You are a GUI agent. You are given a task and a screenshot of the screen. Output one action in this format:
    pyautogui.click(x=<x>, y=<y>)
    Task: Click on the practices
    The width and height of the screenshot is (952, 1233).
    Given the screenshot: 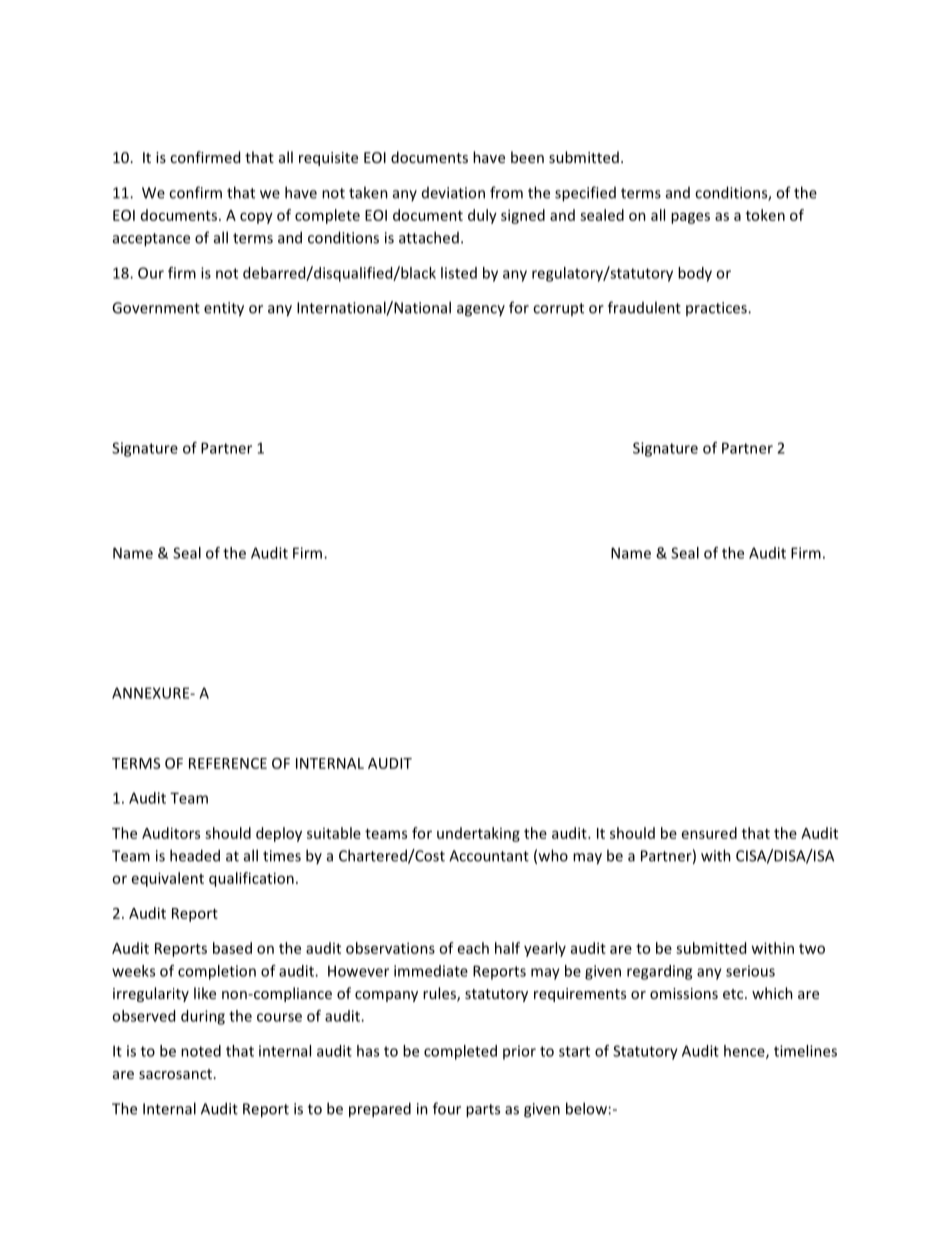 What is the action you would take?
    pyautogui.click(x=717, y=309)
